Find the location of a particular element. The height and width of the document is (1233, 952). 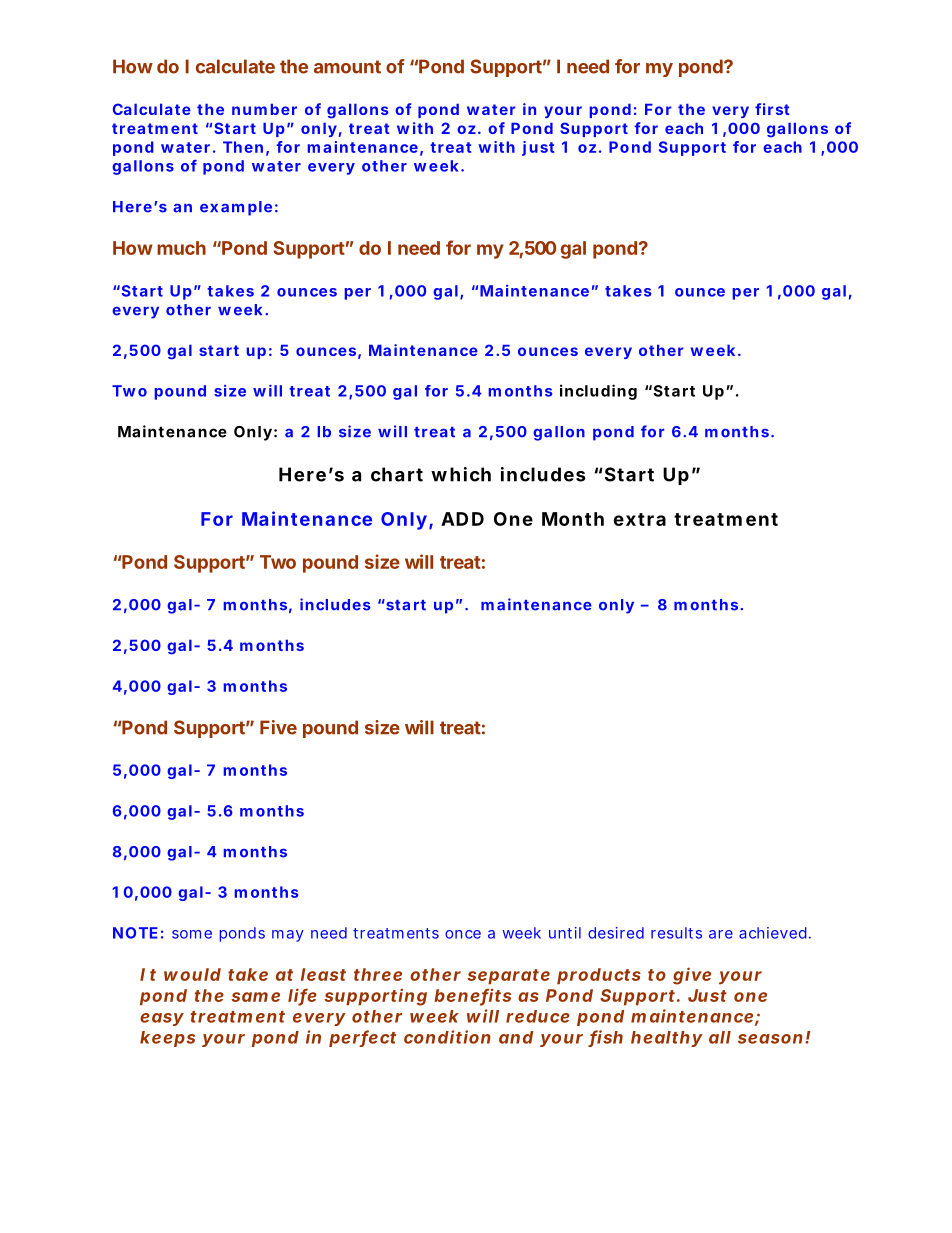

number is located at coordinates (264, 109).
